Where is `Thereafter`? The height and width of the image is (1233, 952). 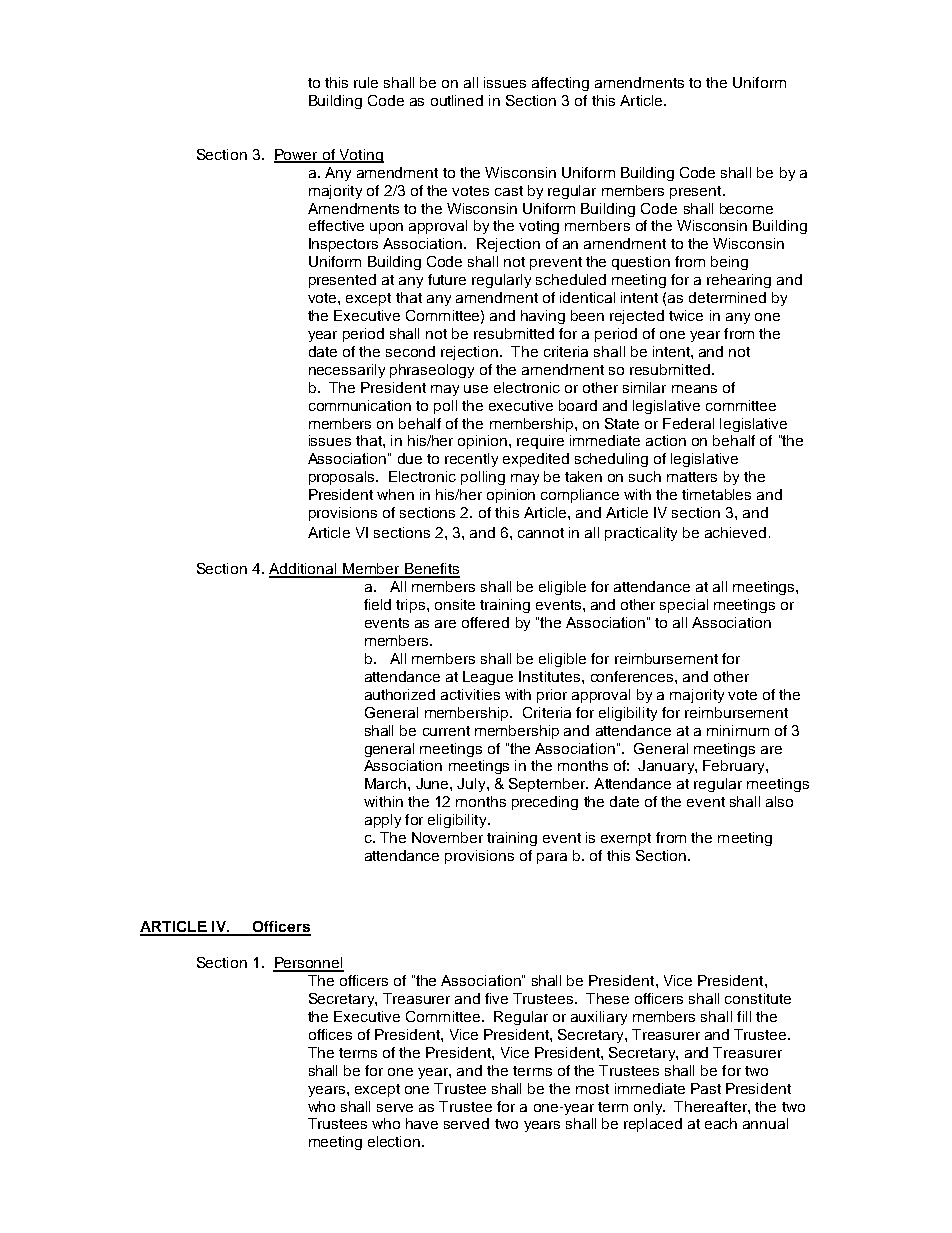 Thereafter is located at coordinates (711, 1106).
